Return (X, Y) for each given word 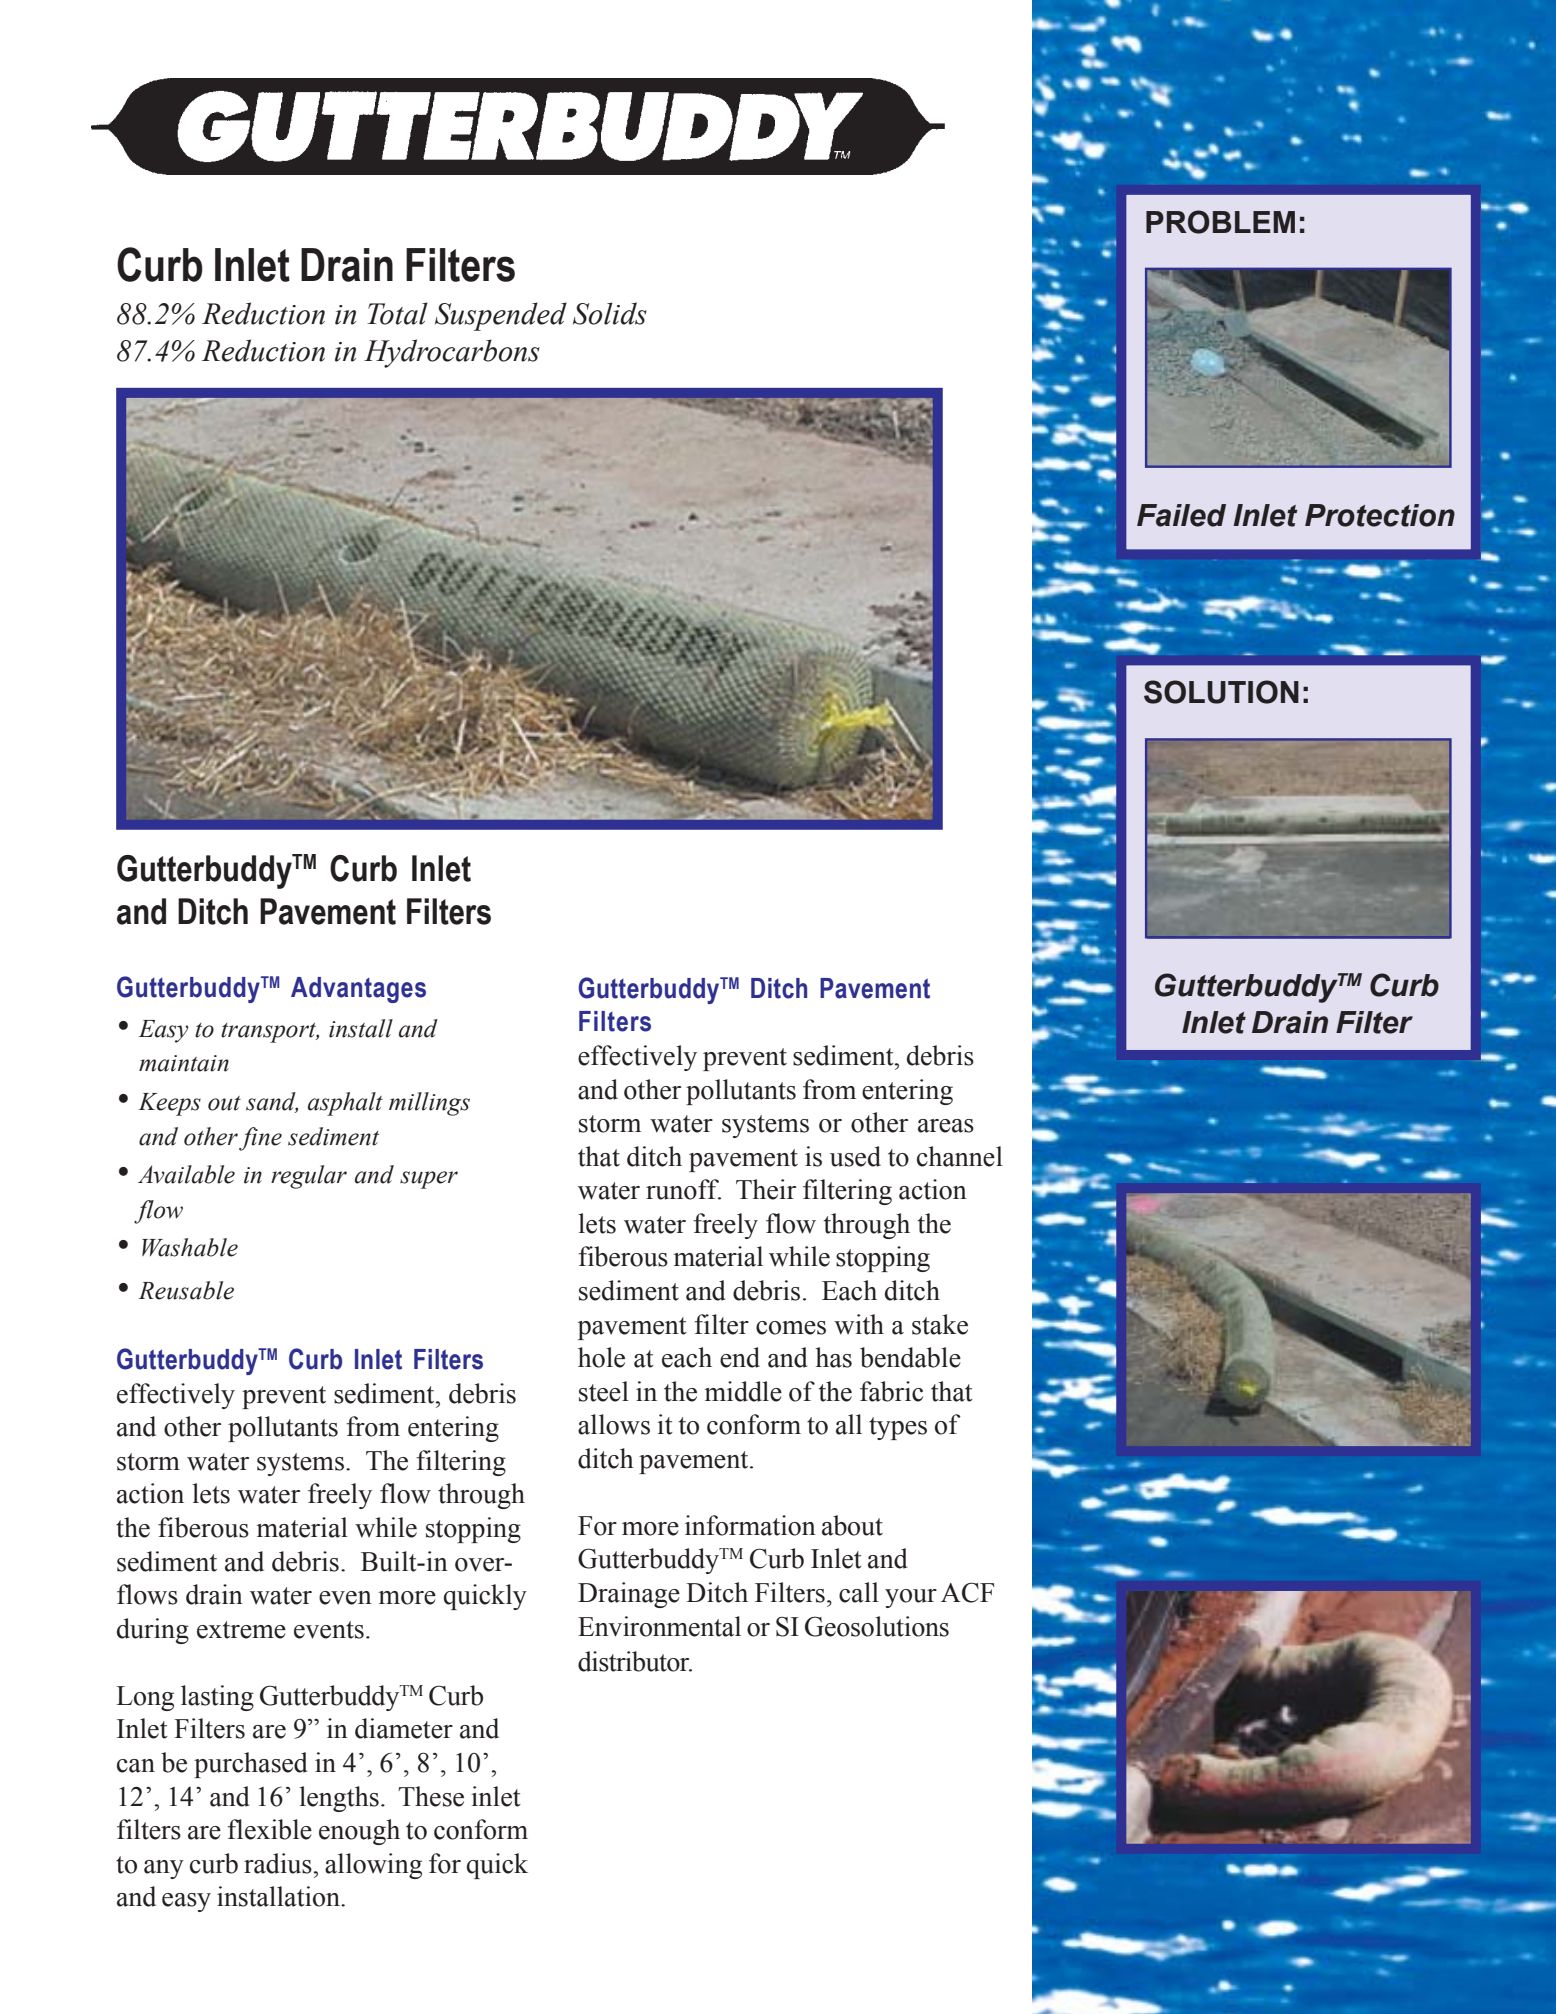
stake (940, 1324)
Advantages (358, 990)
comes (791, 1328)
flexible (269, 1829)
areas (946, 1126)
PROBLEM (1220, 222)
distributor (635, 1661)
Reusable (186, 1290)
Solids (610, 313)
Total (397, 313)
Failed (1181, 515)
